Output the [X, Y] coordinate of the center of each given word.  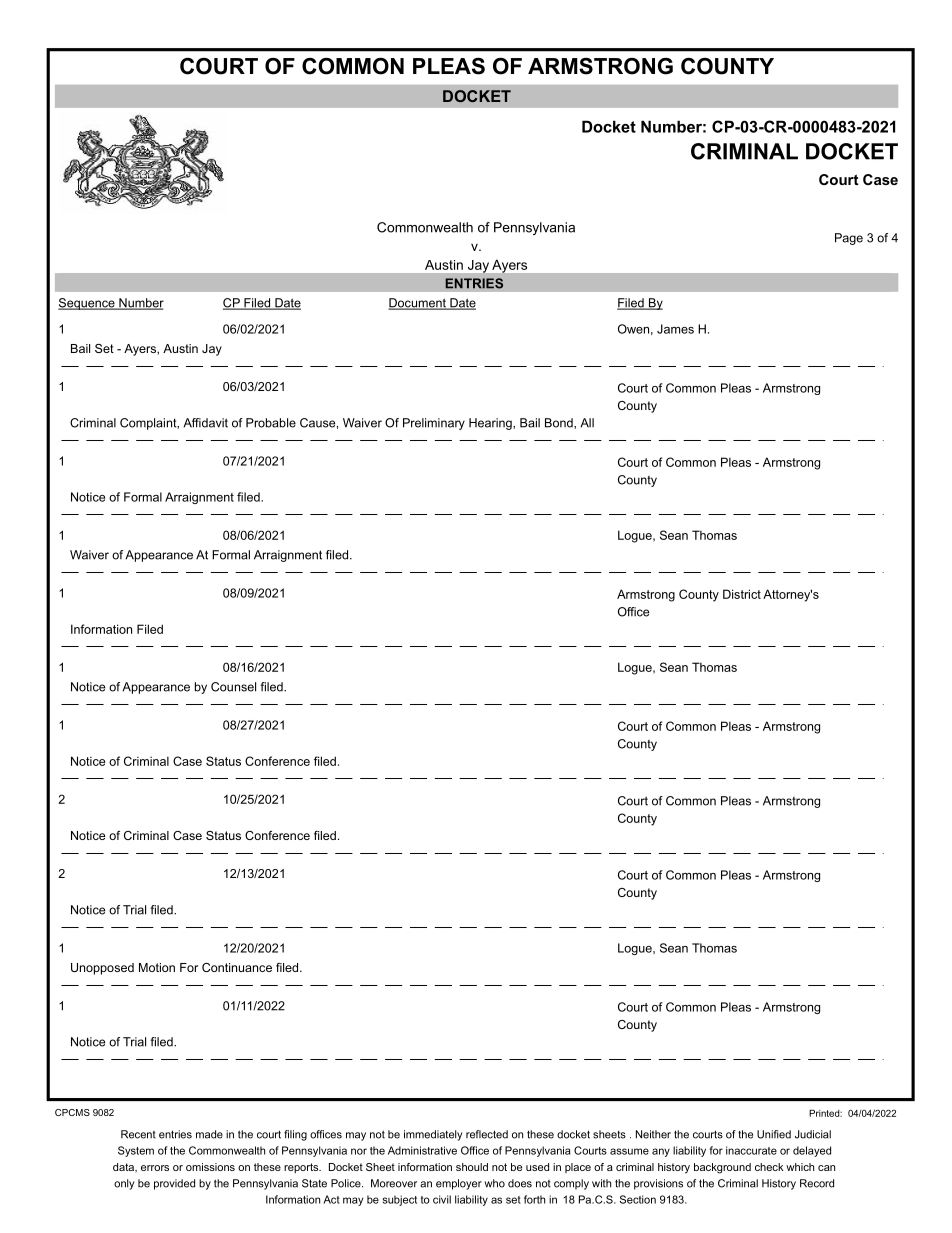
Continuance [237, 967]
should [472, 1167]
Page [849, 239]
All [587, 423]
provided [174, 1184]
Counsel [233, 687]
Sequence [87, 304]
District [742, 594]
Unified [774, 1134]
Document [418, 304]
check [769, 1167]
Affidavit [205, 423]
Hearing [491, 424]
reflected [487, 1134]
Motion [157, 967]
